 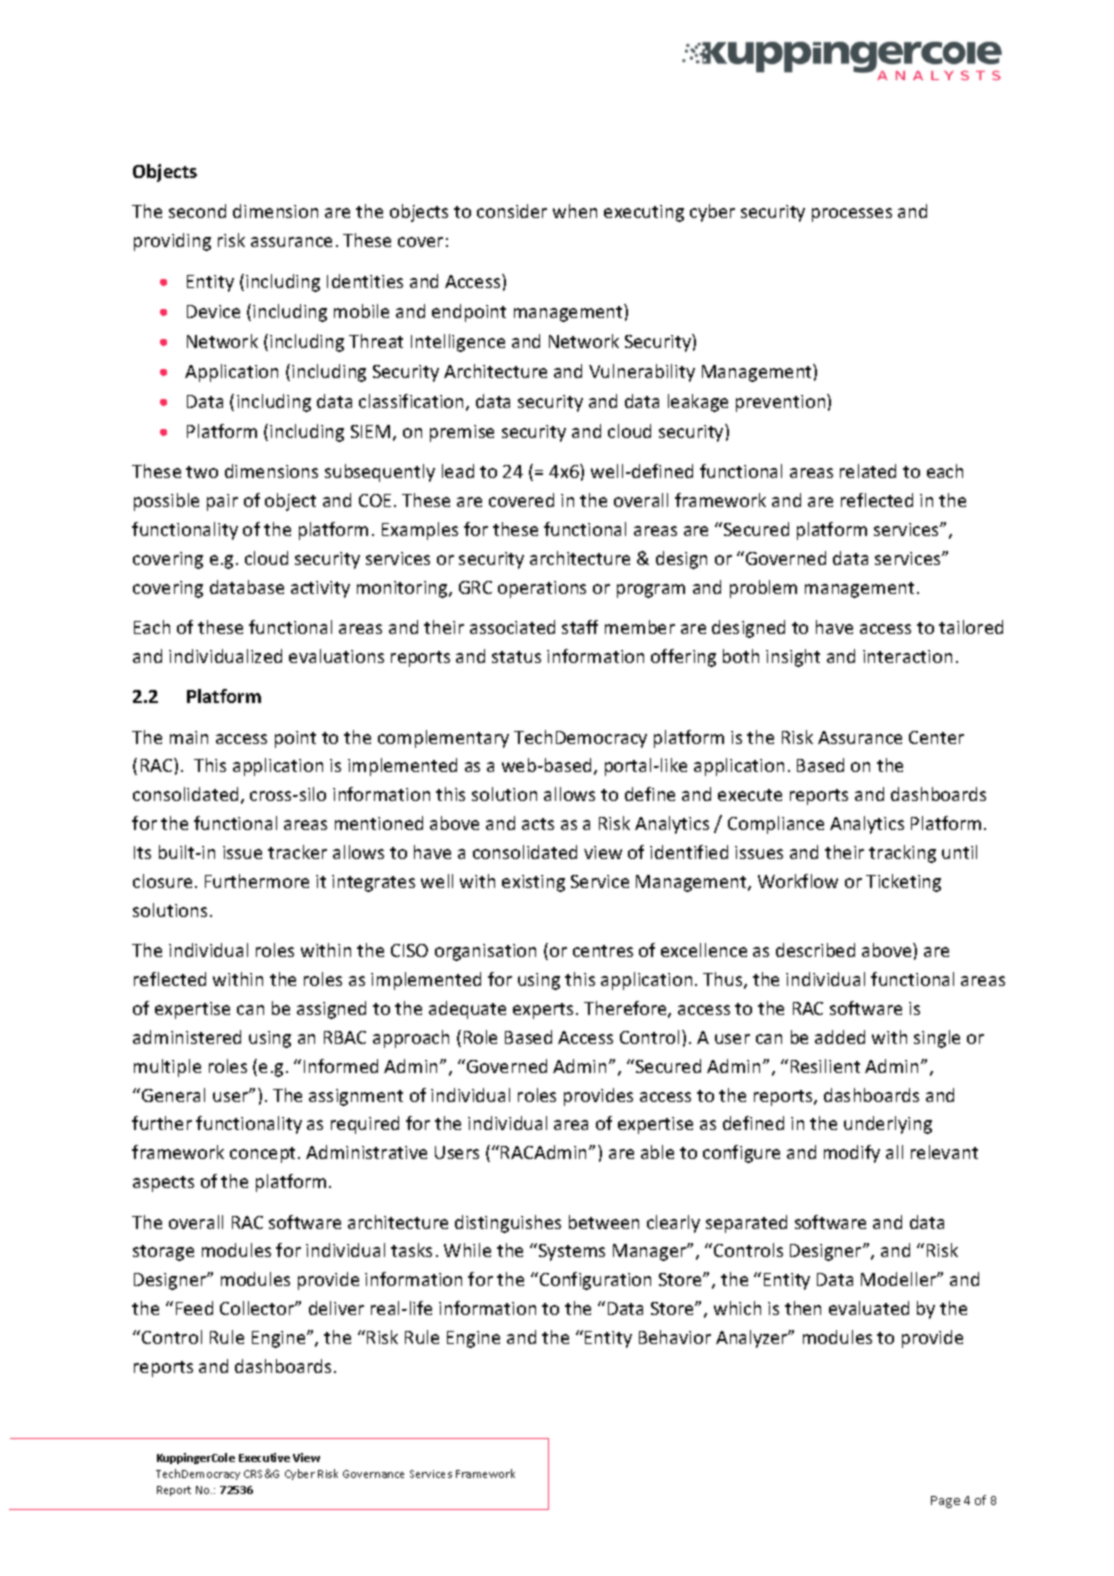 What do you see at coordinates (543, 1011) in the screenshot?
I see `experts` at bounding box center [543, 1011].
